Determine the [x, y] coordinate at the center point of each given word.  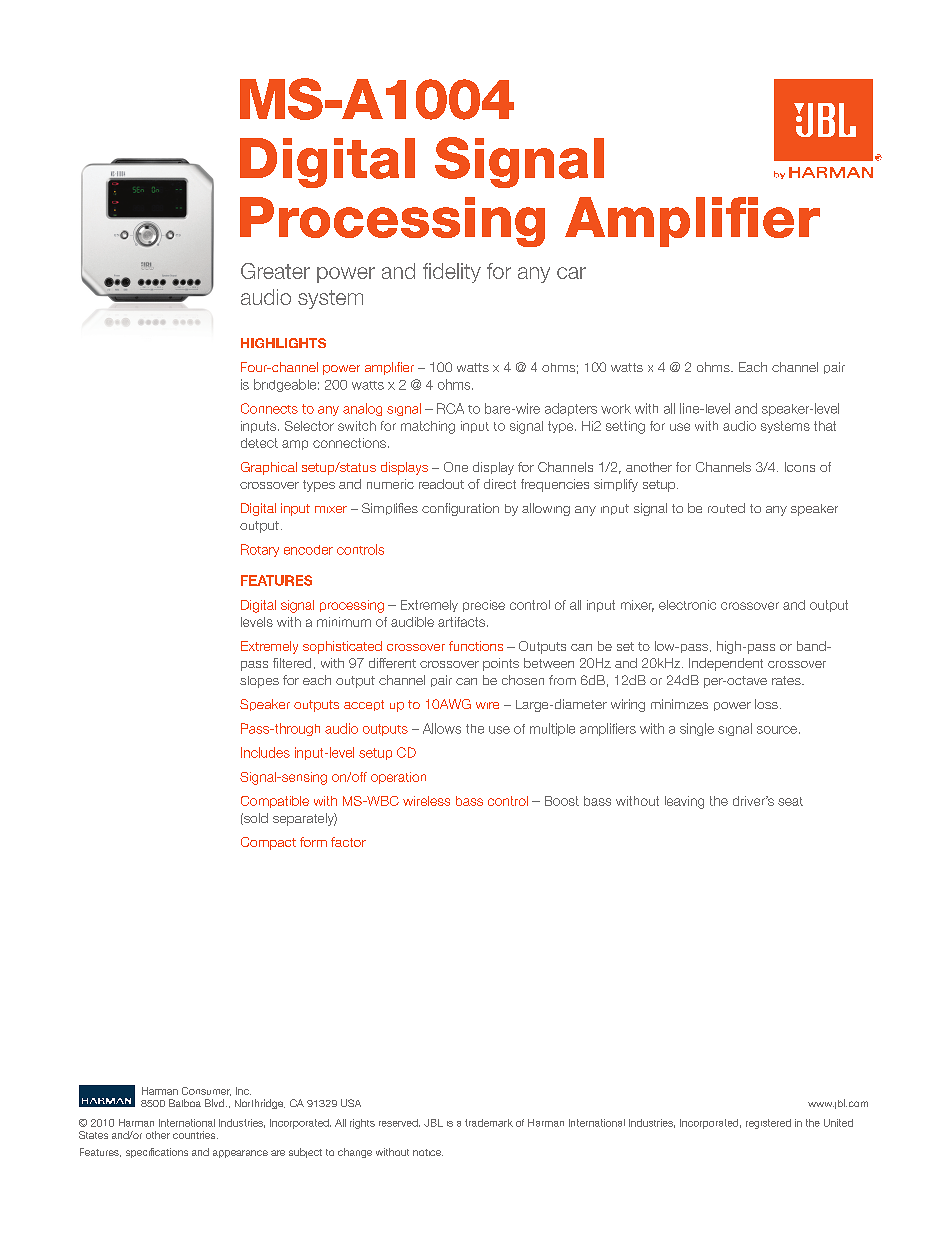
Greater [275, 271]
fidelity [452, 273]
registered [768, 1124]
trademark [489, 1123]
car [571, 273]
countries [195, 1135]
